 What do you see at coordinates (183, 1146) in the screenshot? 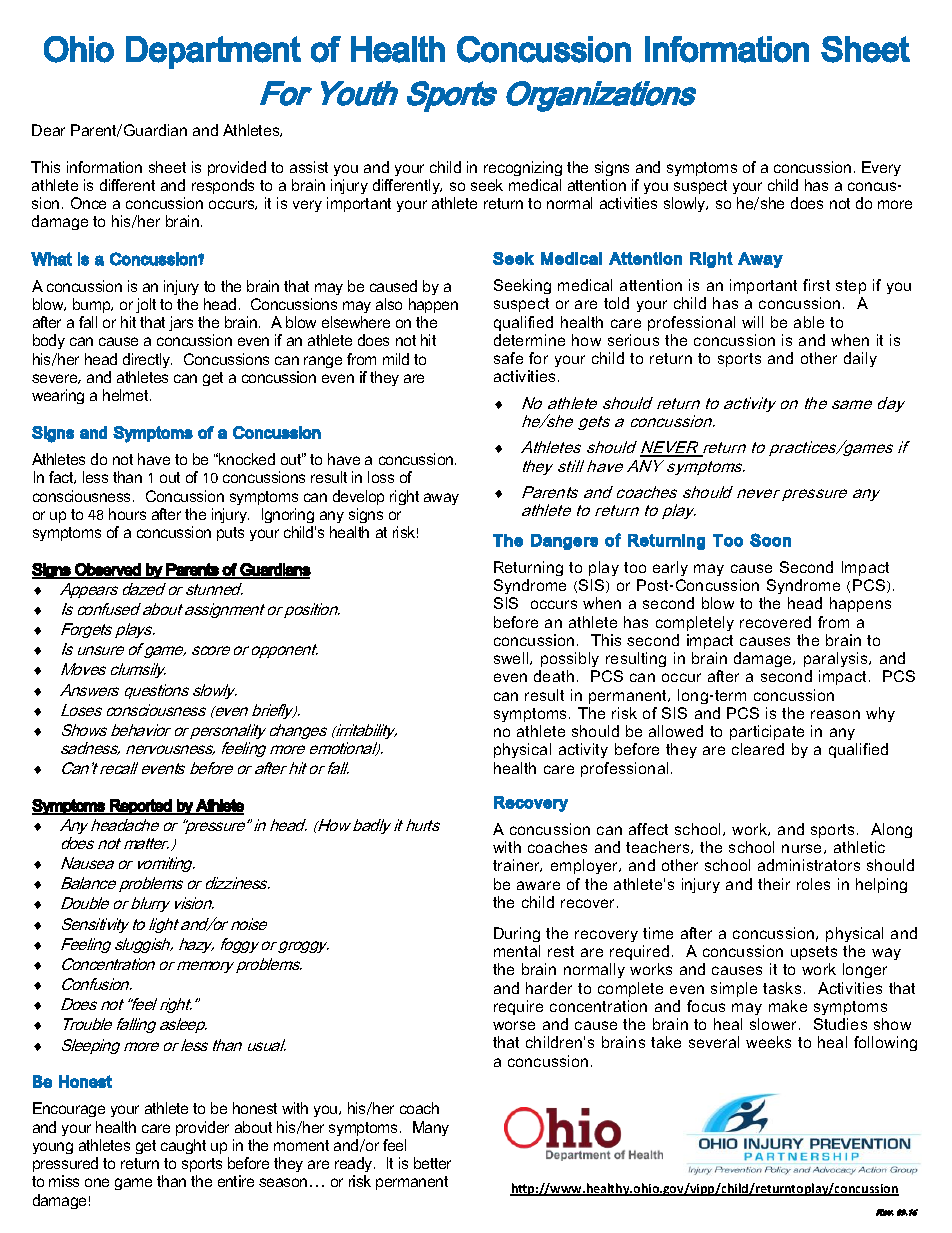
I see `caught` at bounding box center [183, 1146].
